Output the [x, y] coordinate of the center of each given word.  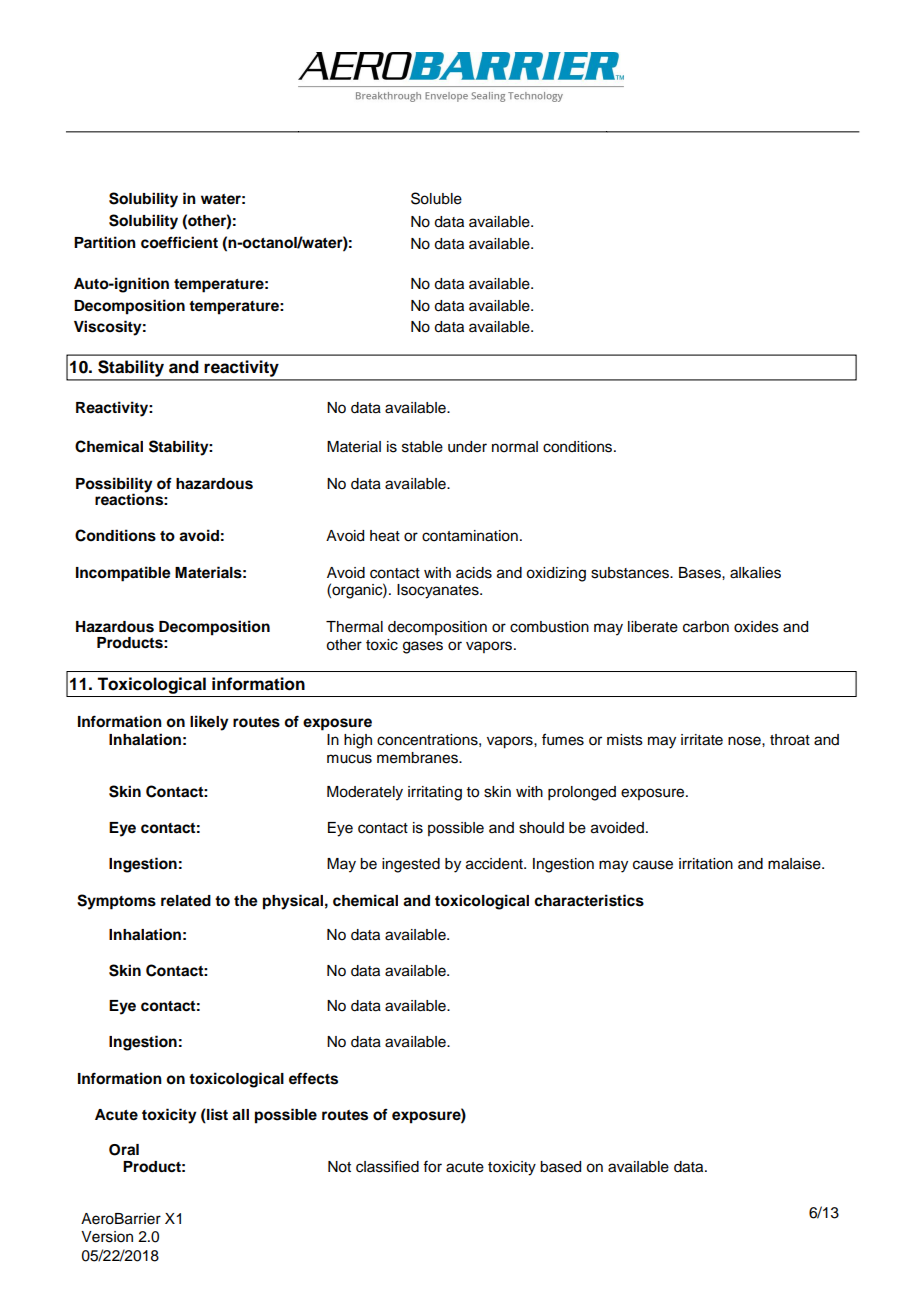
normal [515, 447]
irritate [702, 740]
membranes [418, 758]
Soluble [436, 198]
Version [107, 1237]
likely [209, 723]
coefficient [179, 242]
